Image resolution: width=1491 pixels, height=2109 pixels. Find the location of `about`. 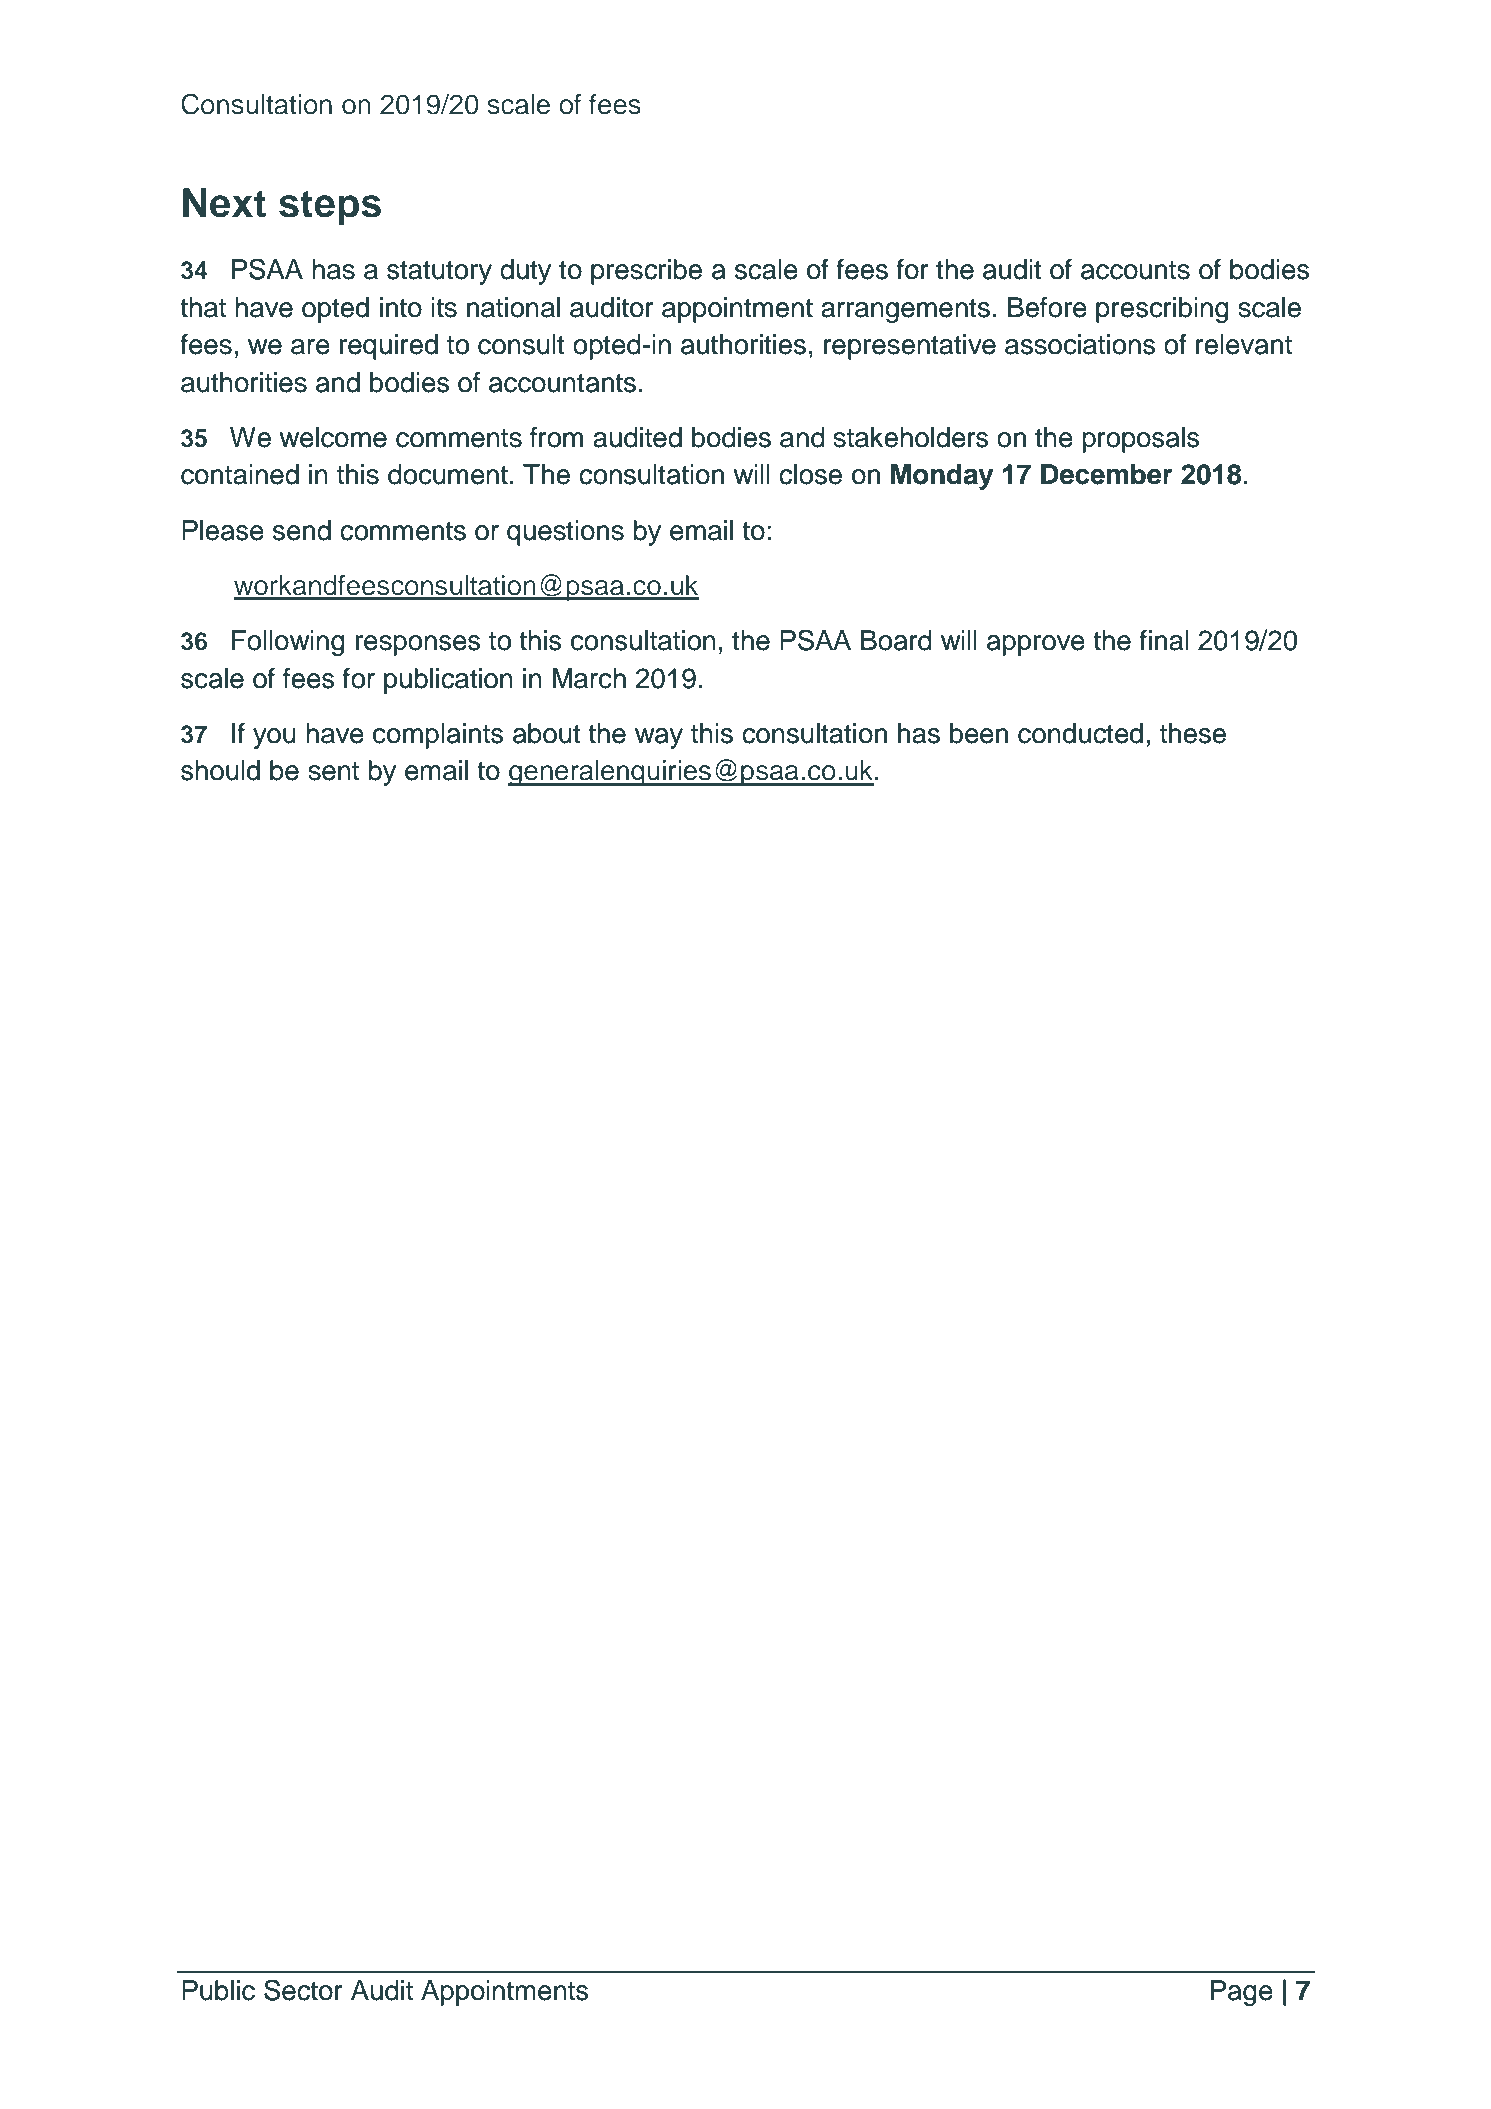

about is located at coordinates (547, 733).
